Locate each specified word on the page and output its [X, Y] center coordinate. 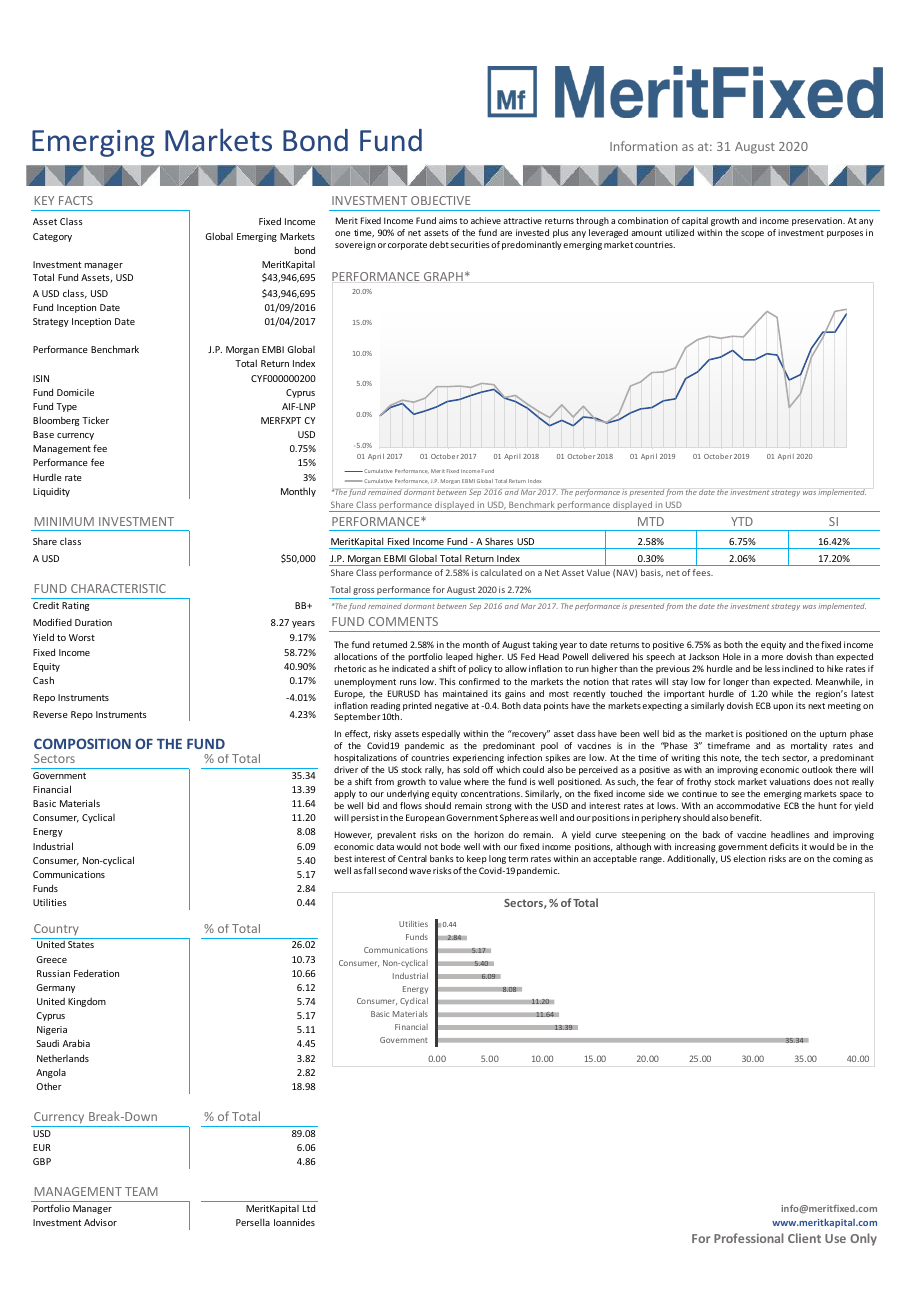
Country [56, 929]
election [749, 858]
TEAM [141, 1191]
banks [442, 858]
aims [448, 220]
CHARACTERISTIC [118, 588]
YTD [742, 521]
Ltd [309, 1208]
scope [752, 234]
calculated [501, 572]
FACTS [76, 200]
